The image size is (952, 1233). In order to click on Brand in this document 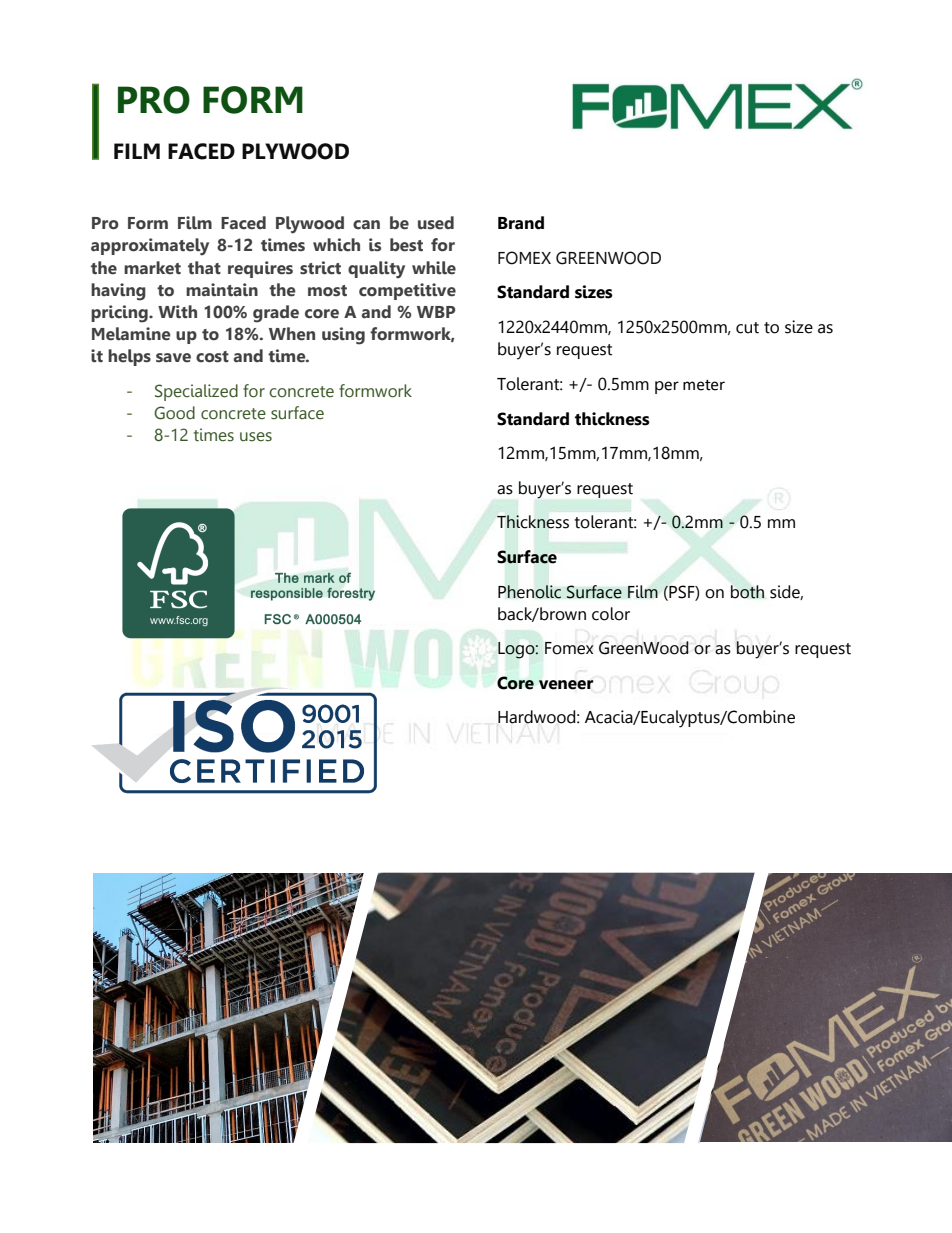, I will do `click(521, 223)`.
